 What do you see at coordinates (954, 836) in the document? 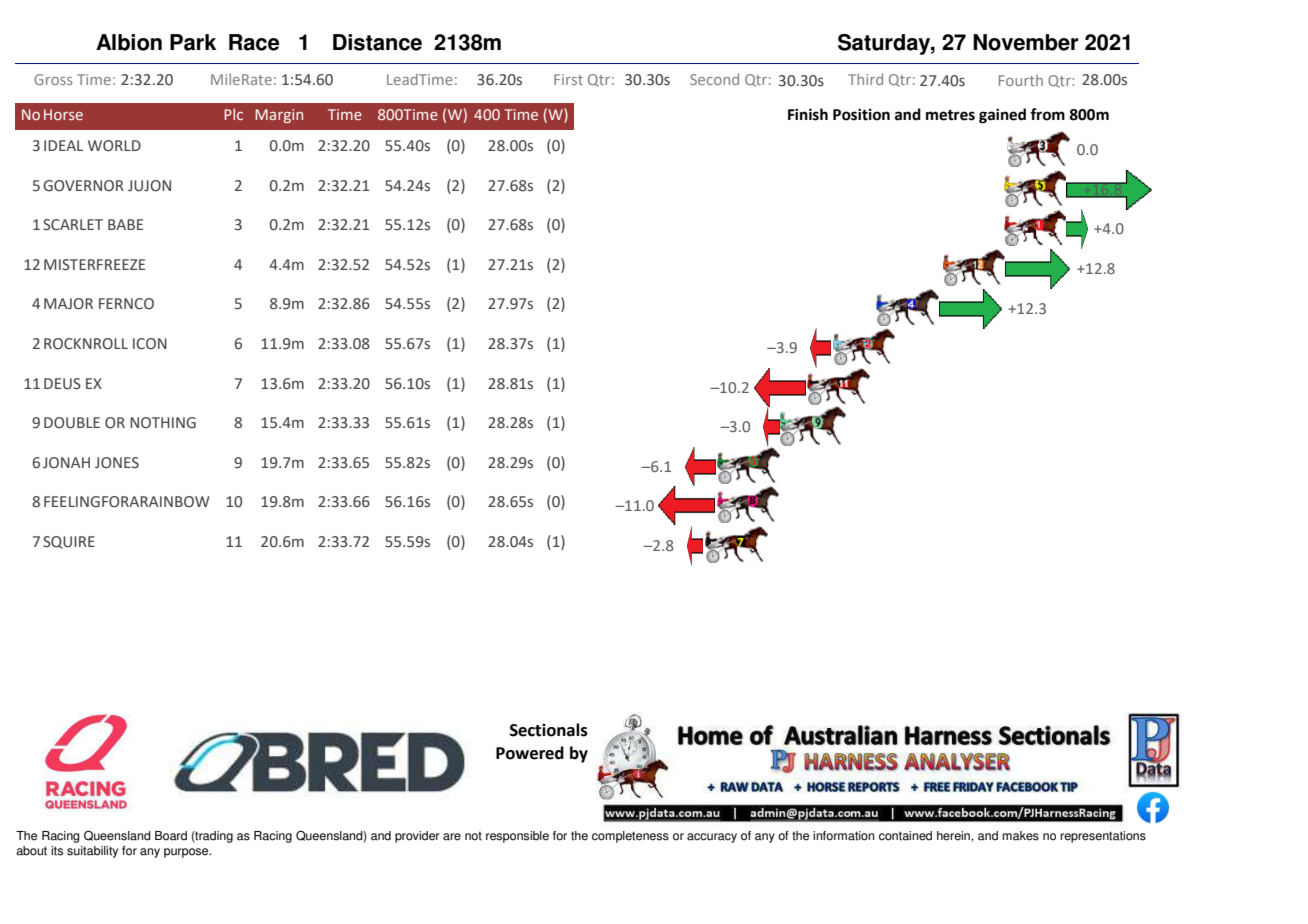
I see `herein` at bounding box center [954, 836].
